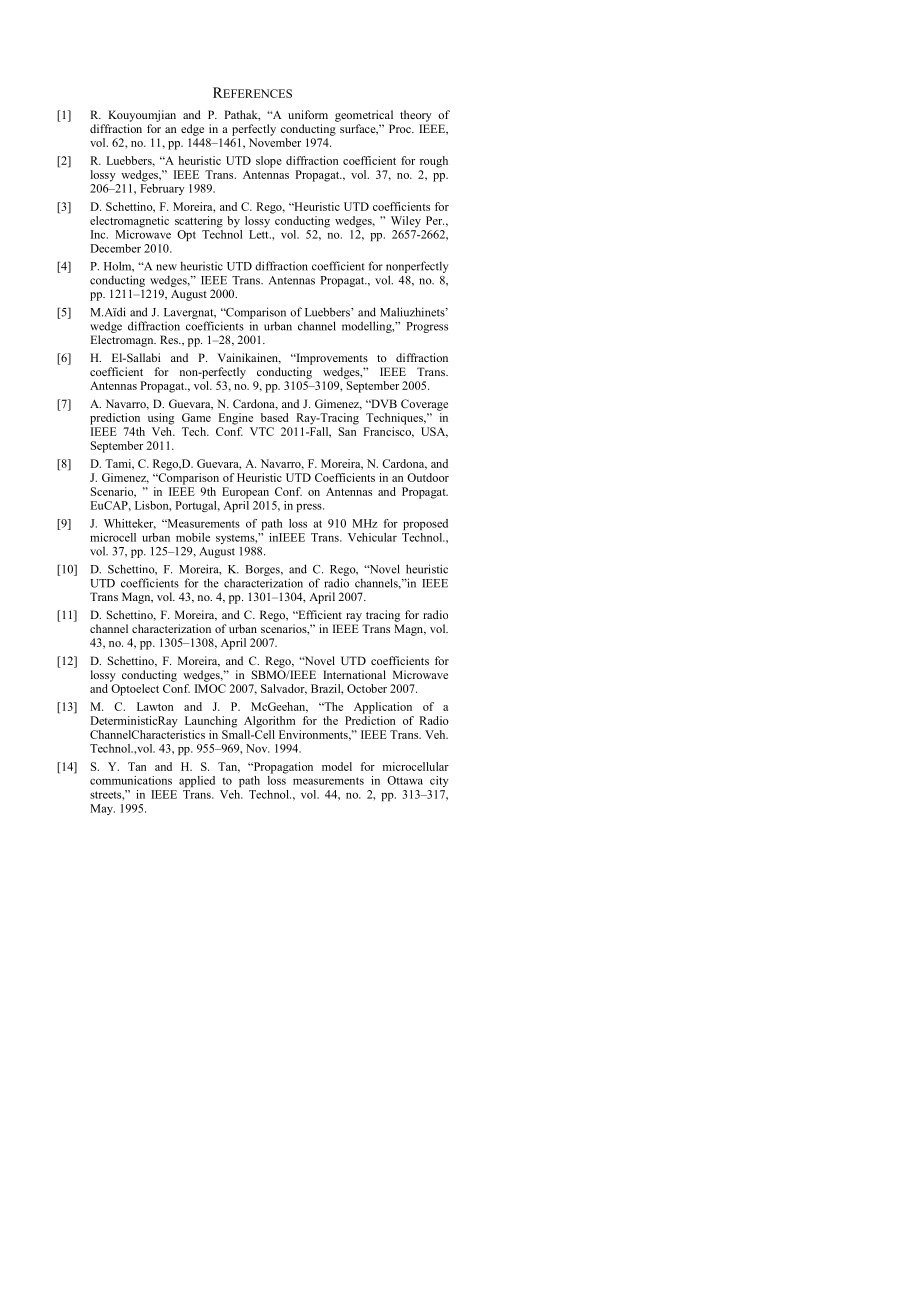  What do you see at coordinates (275, 417) in the screenshot?
I see `based` at bounding box center [275, 417].
